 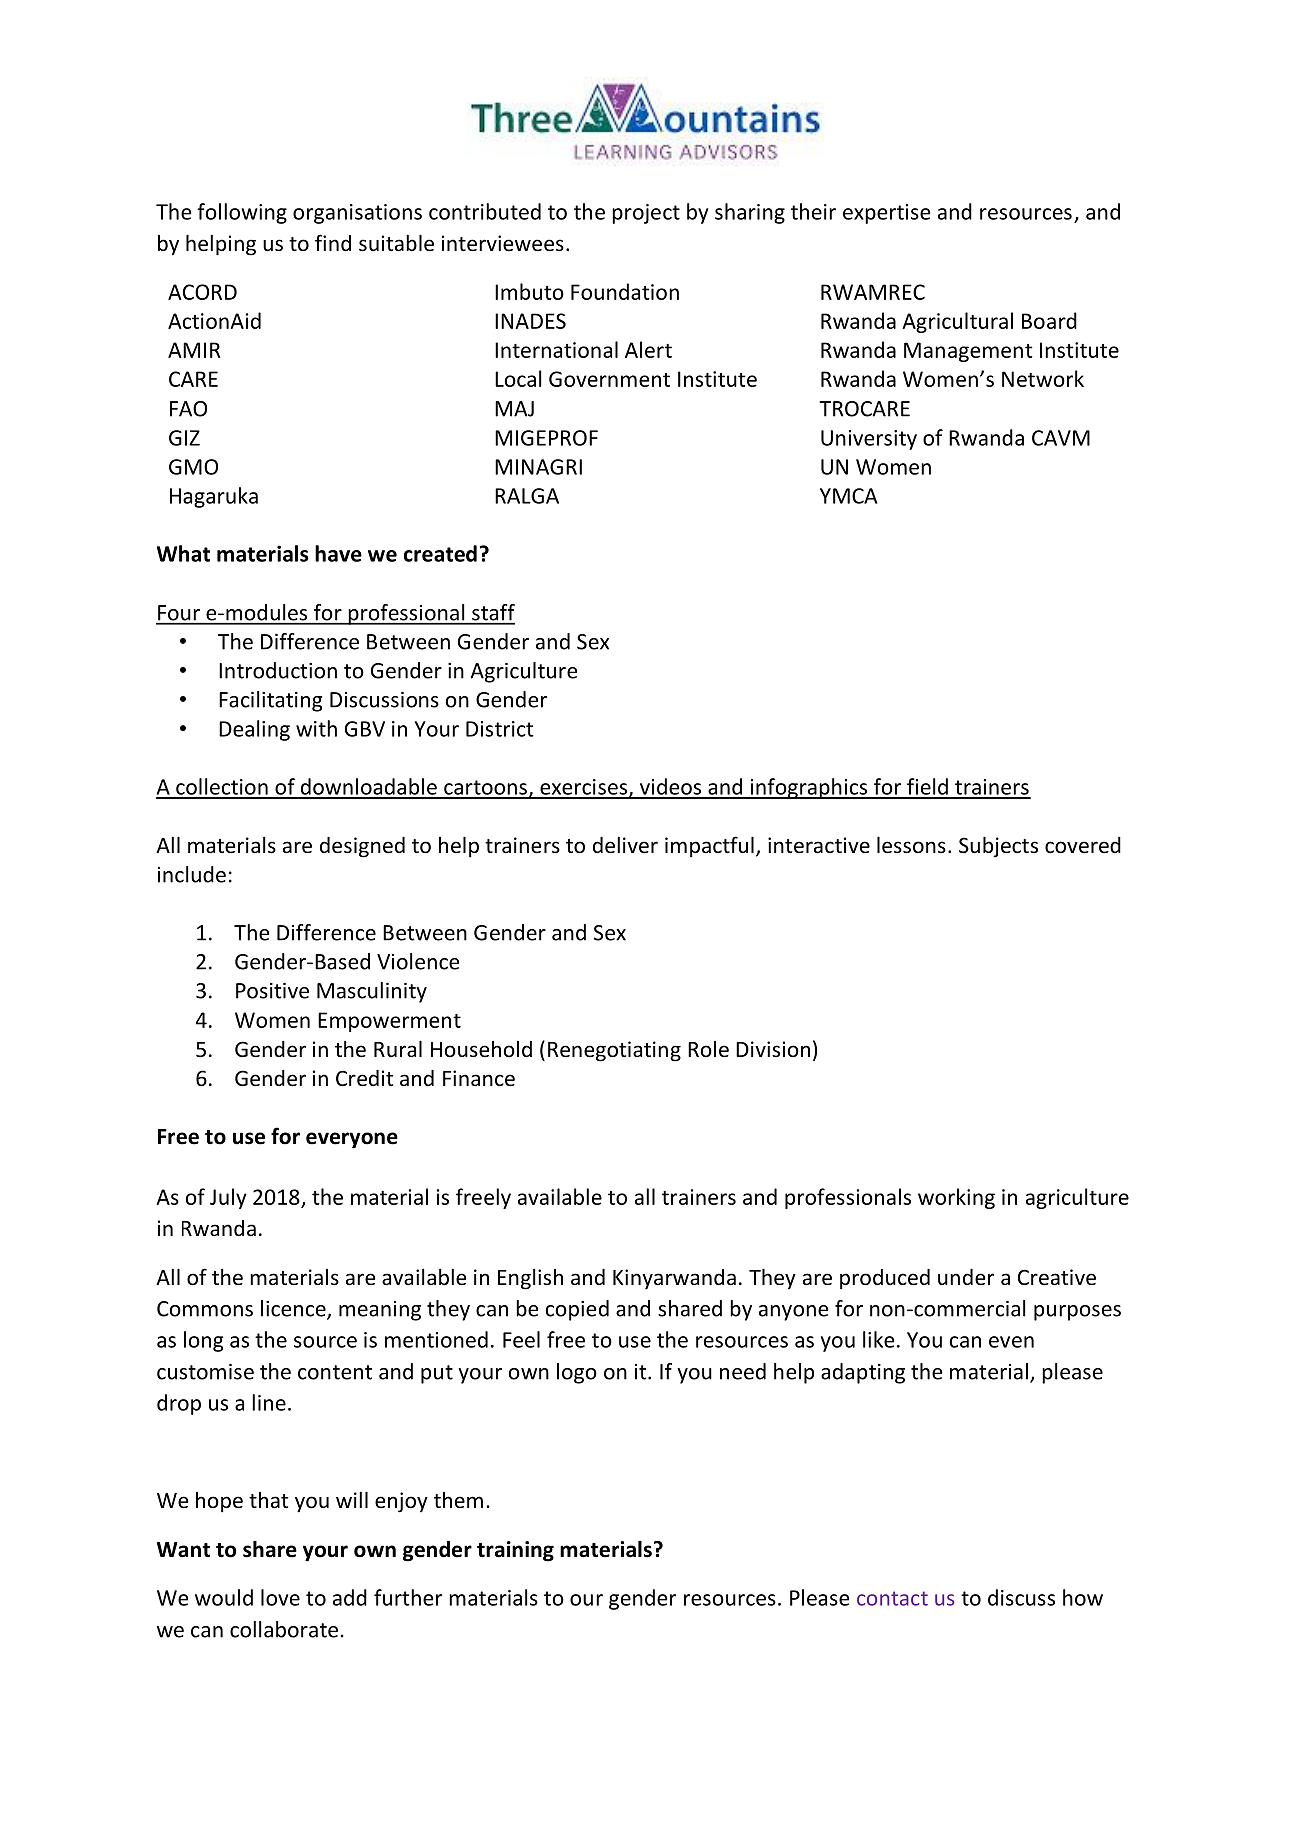 I want to click on Foundation, so click(x=625, y=291).
